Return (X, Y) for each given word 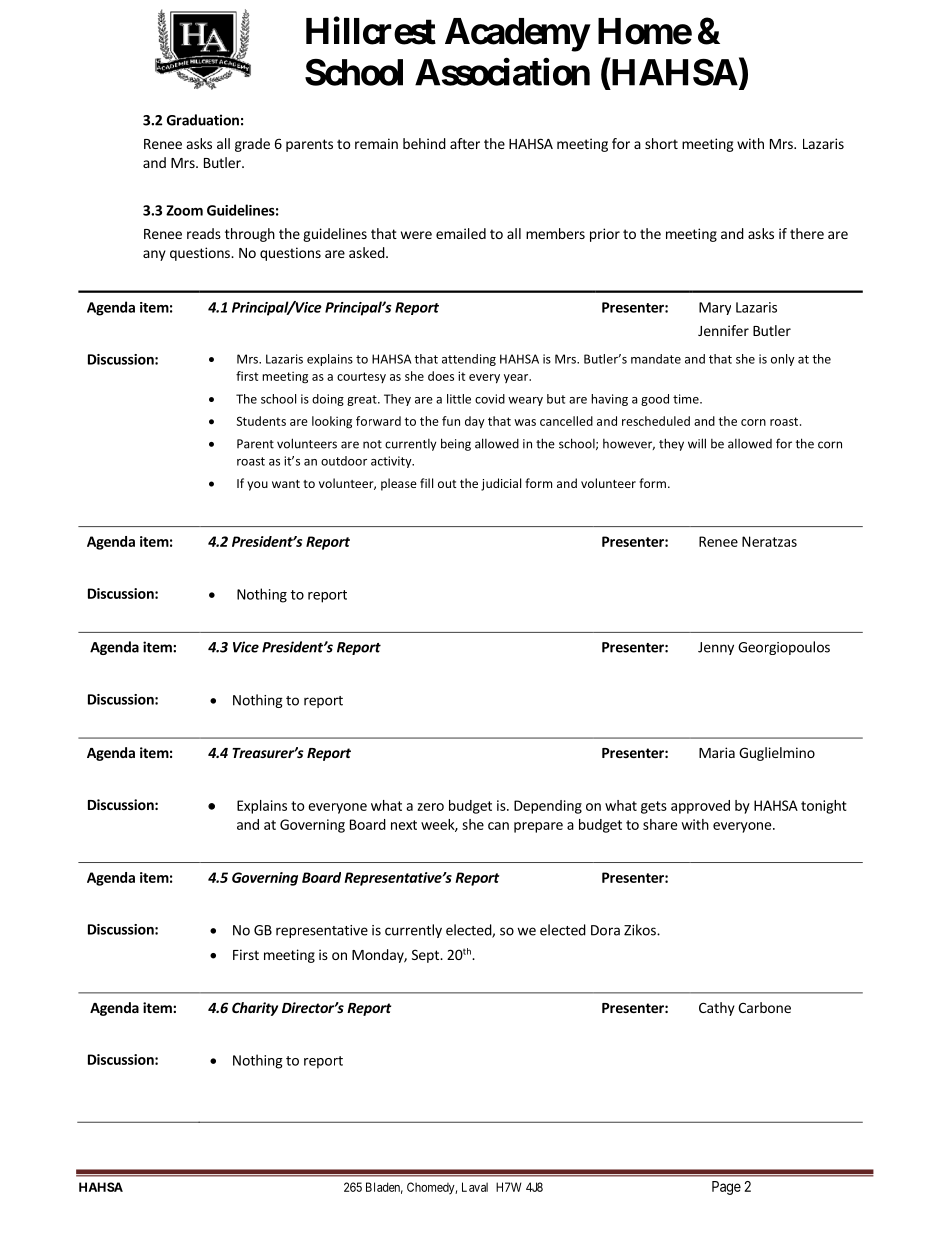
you (257, 486)
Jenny (716, 648)
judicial (501, 484)
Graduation (203, 120)
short (661, 143)
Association (502, 72)
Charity (255, 1009)
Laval (475, 1187)
